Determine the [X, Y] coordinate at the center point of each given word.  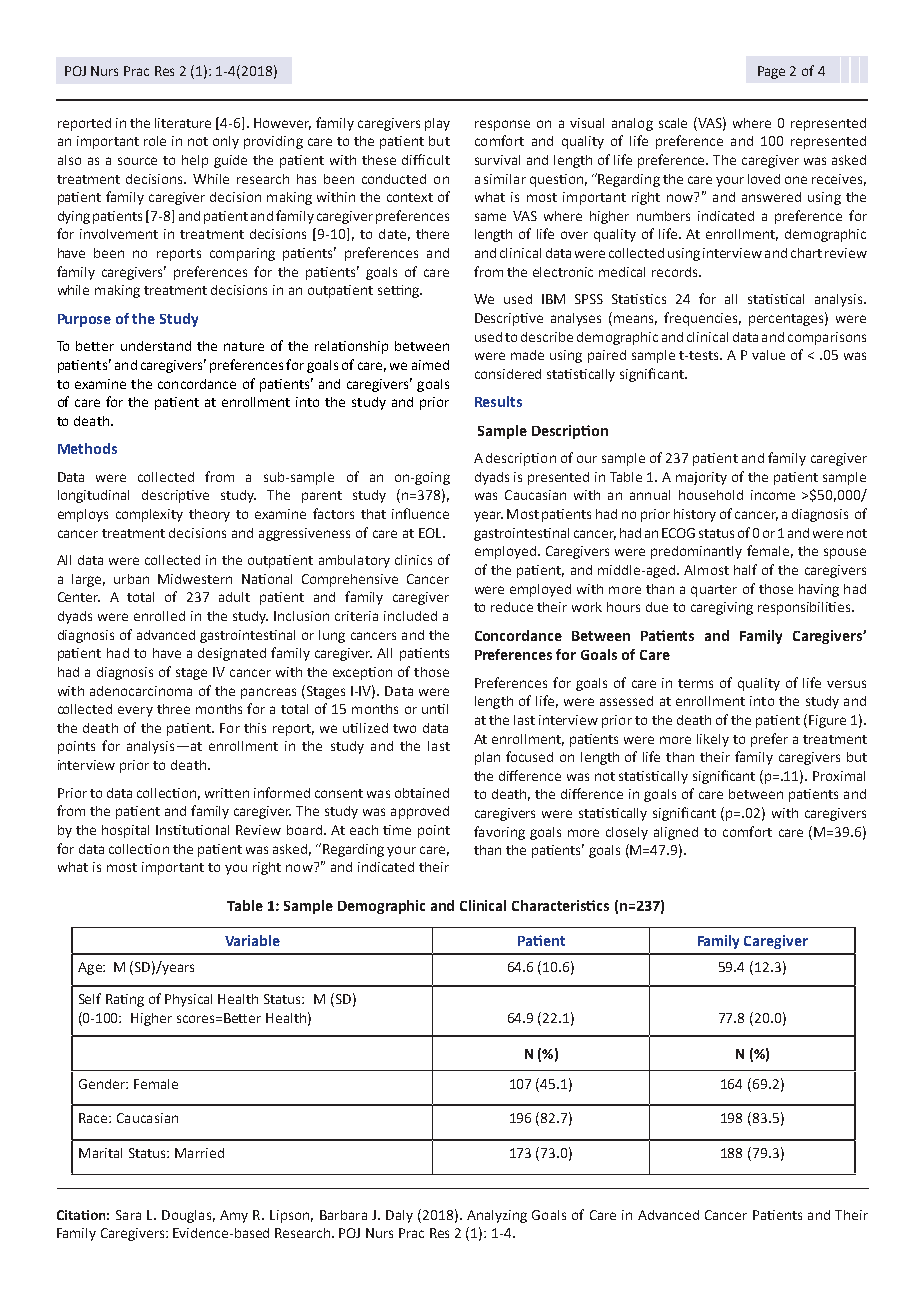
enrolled [159, 616]
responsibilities [805, 608]
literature [183, 123]
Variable [252, 940]
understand [156, 346]
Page [771, 72]
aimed [430, 365]
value [768, 355]
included [410, 616]
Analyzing [497, 1216]
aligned [676, 833]
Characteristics [560, 905]
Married [199, 1153]
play [437, 124]
